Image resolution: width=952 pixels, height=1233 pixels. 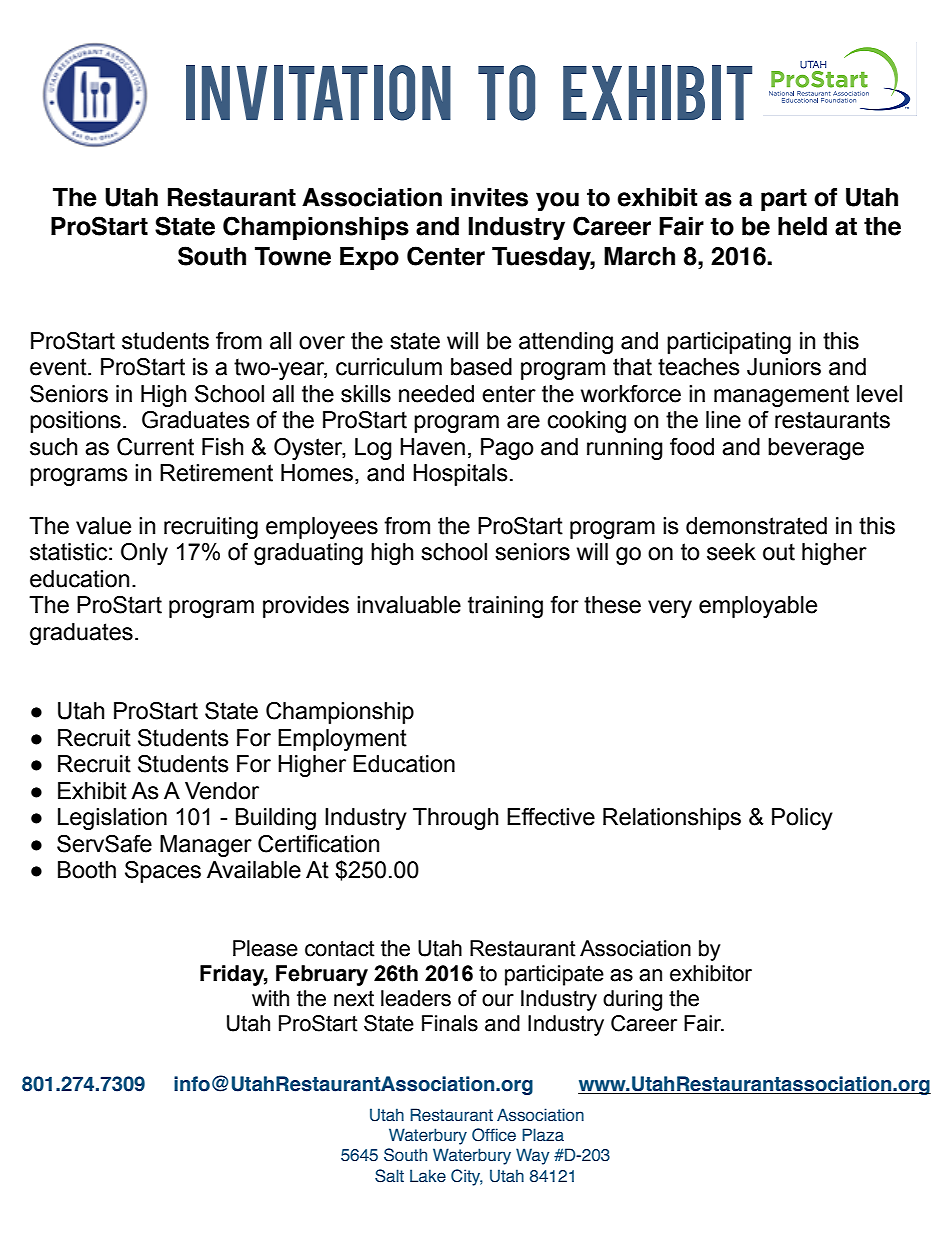 I want to click on Salt, so click(x=389, y=1176).
